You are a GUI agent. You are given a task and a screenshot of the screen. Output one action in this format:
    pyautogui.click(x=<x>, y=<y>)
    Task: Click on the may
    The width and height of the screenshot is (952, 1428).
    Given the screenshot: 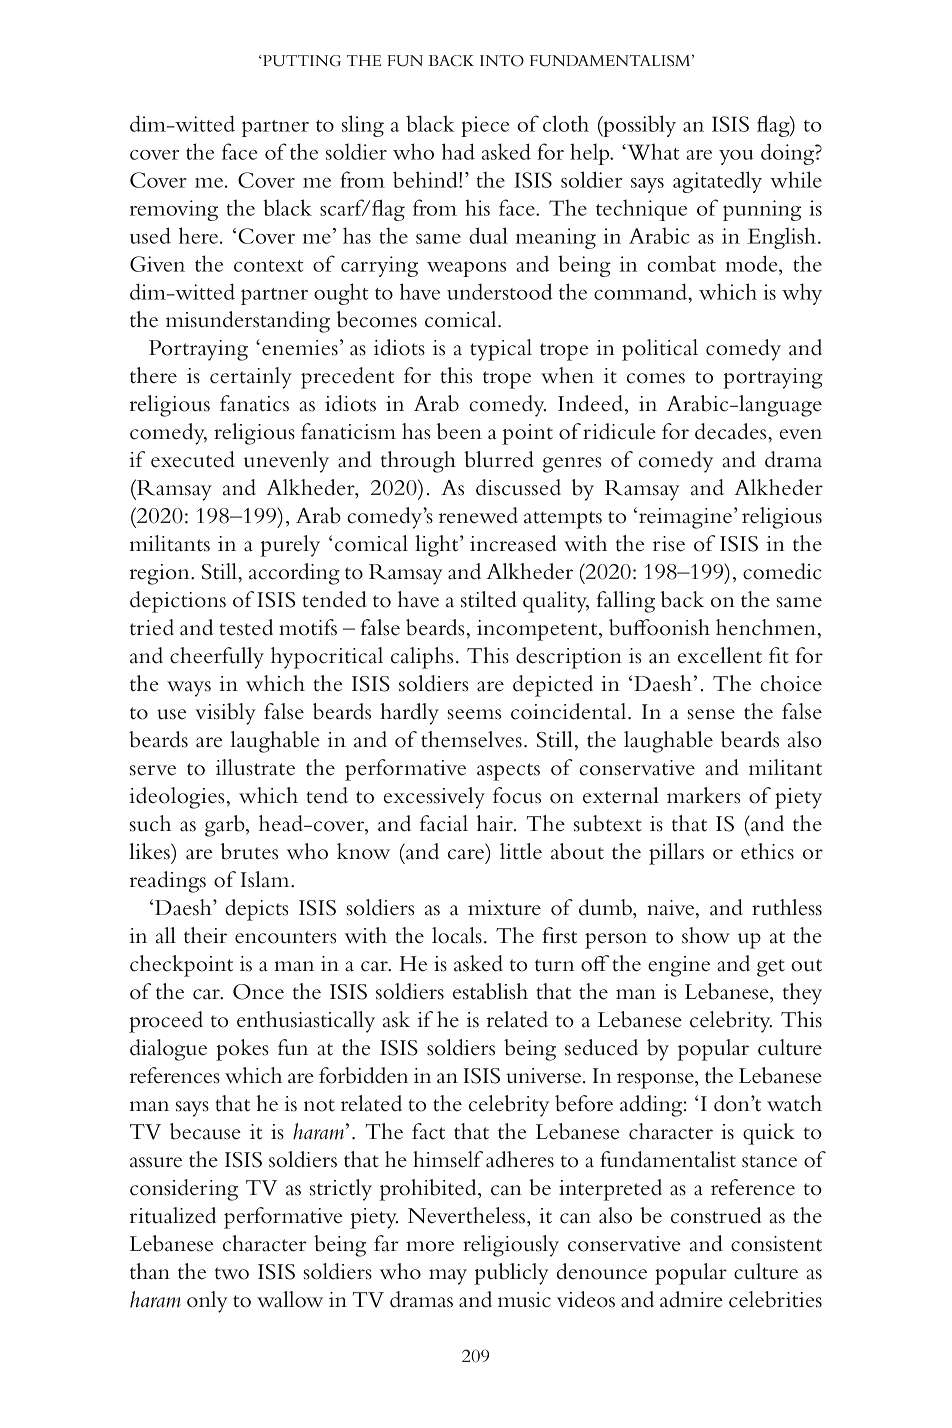 What is the action you would take?
    pyautogui.click(x=448, y=1277)
